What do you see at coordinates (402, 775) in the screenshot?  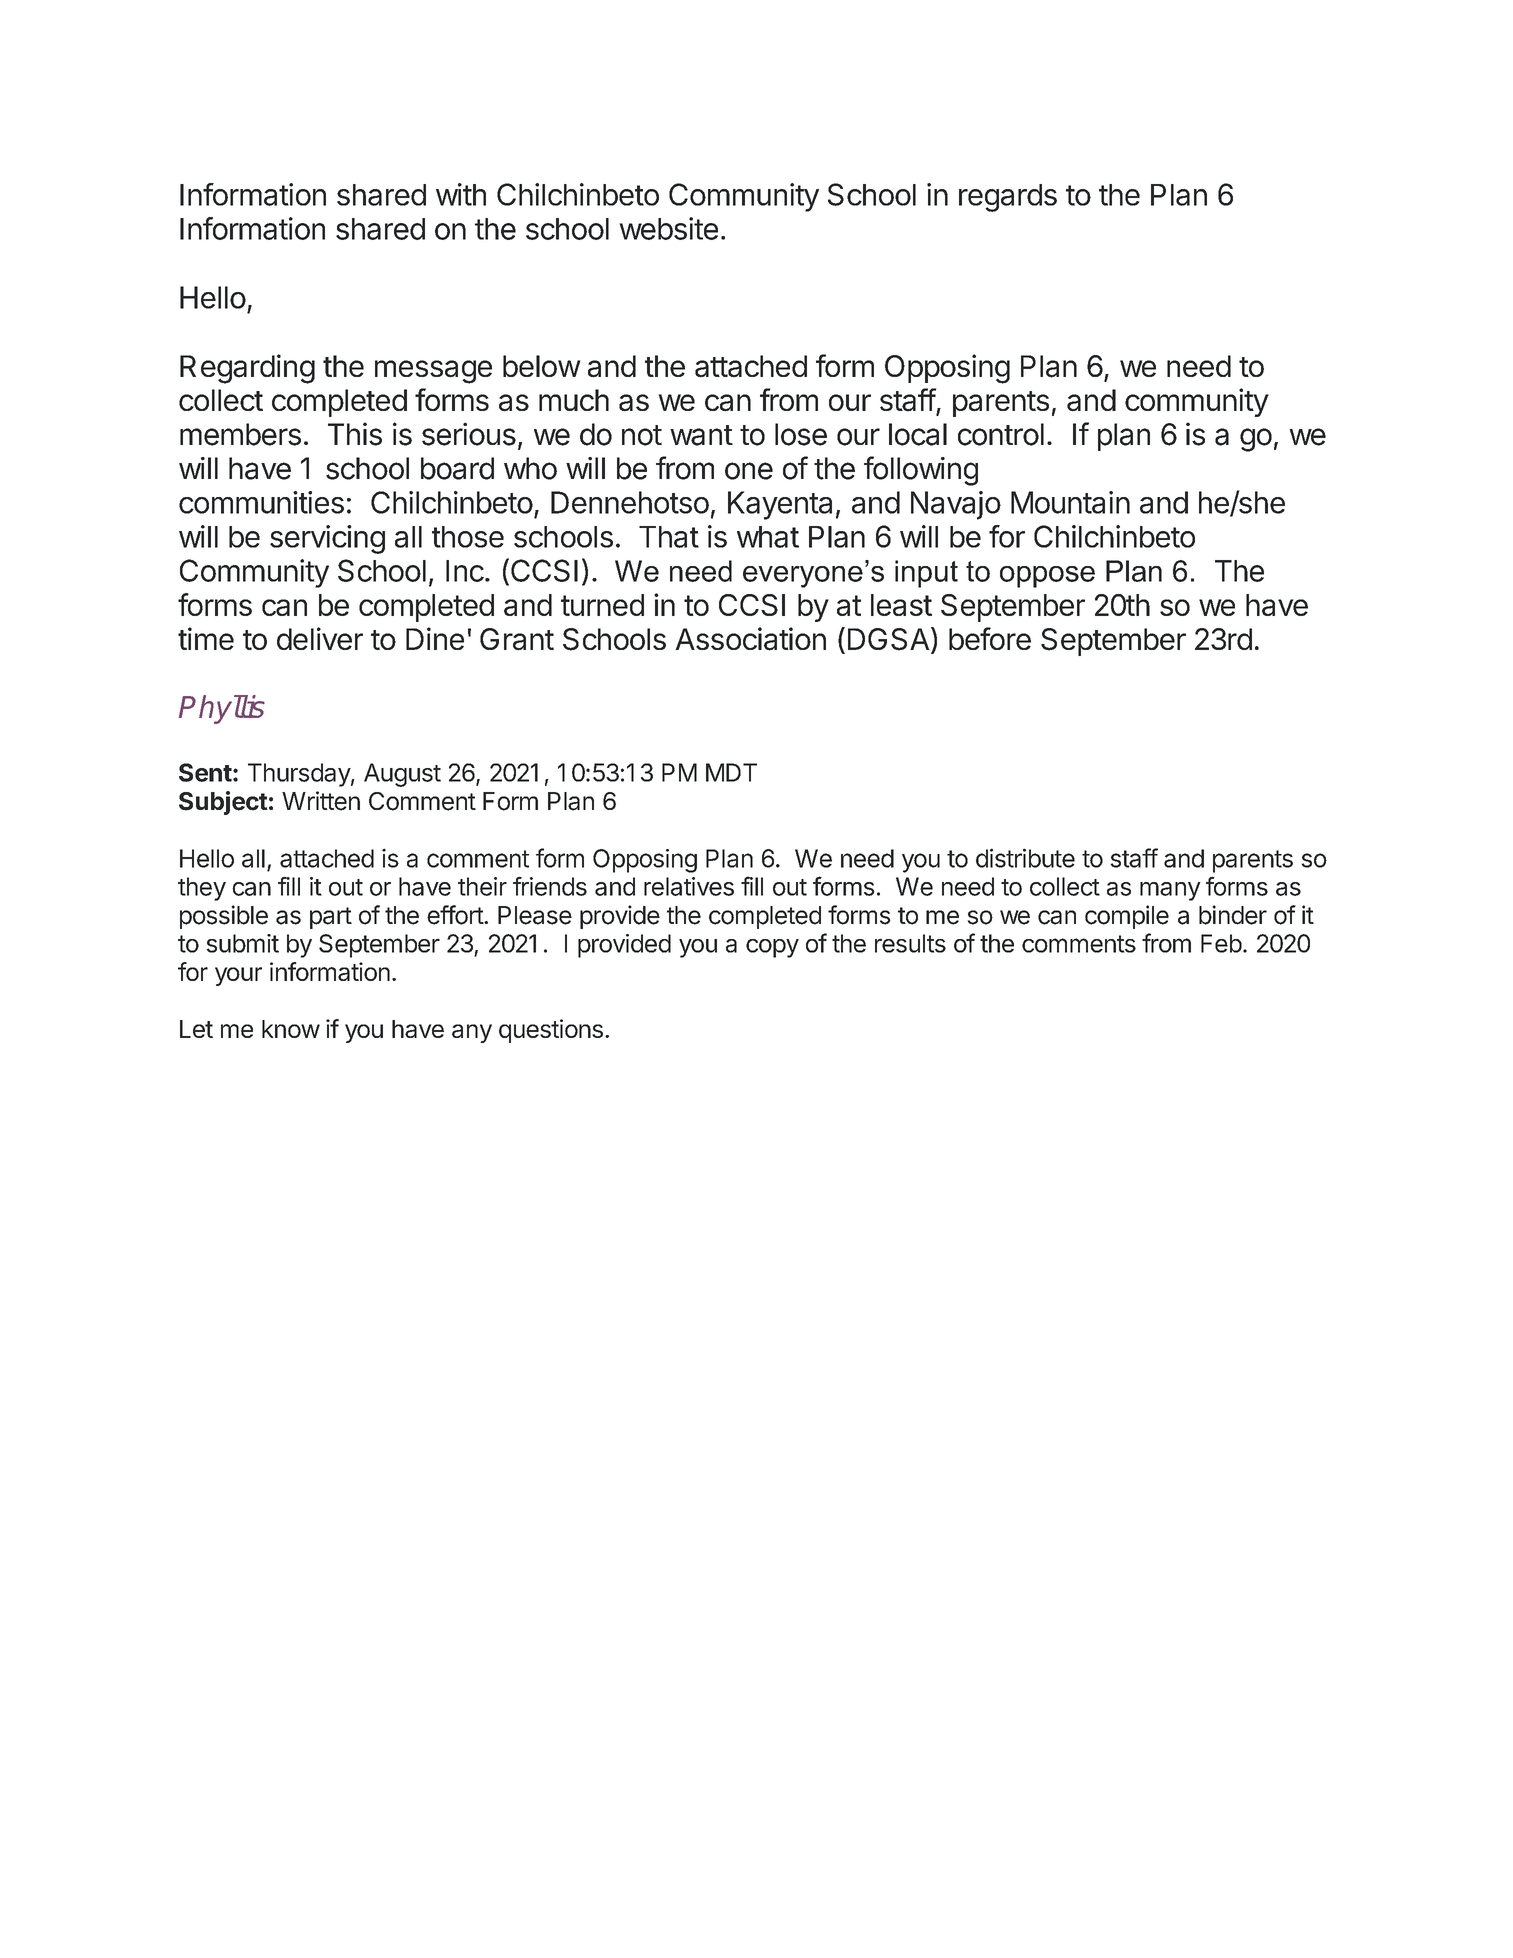 I see `August` at bounding box center [402, 775].
